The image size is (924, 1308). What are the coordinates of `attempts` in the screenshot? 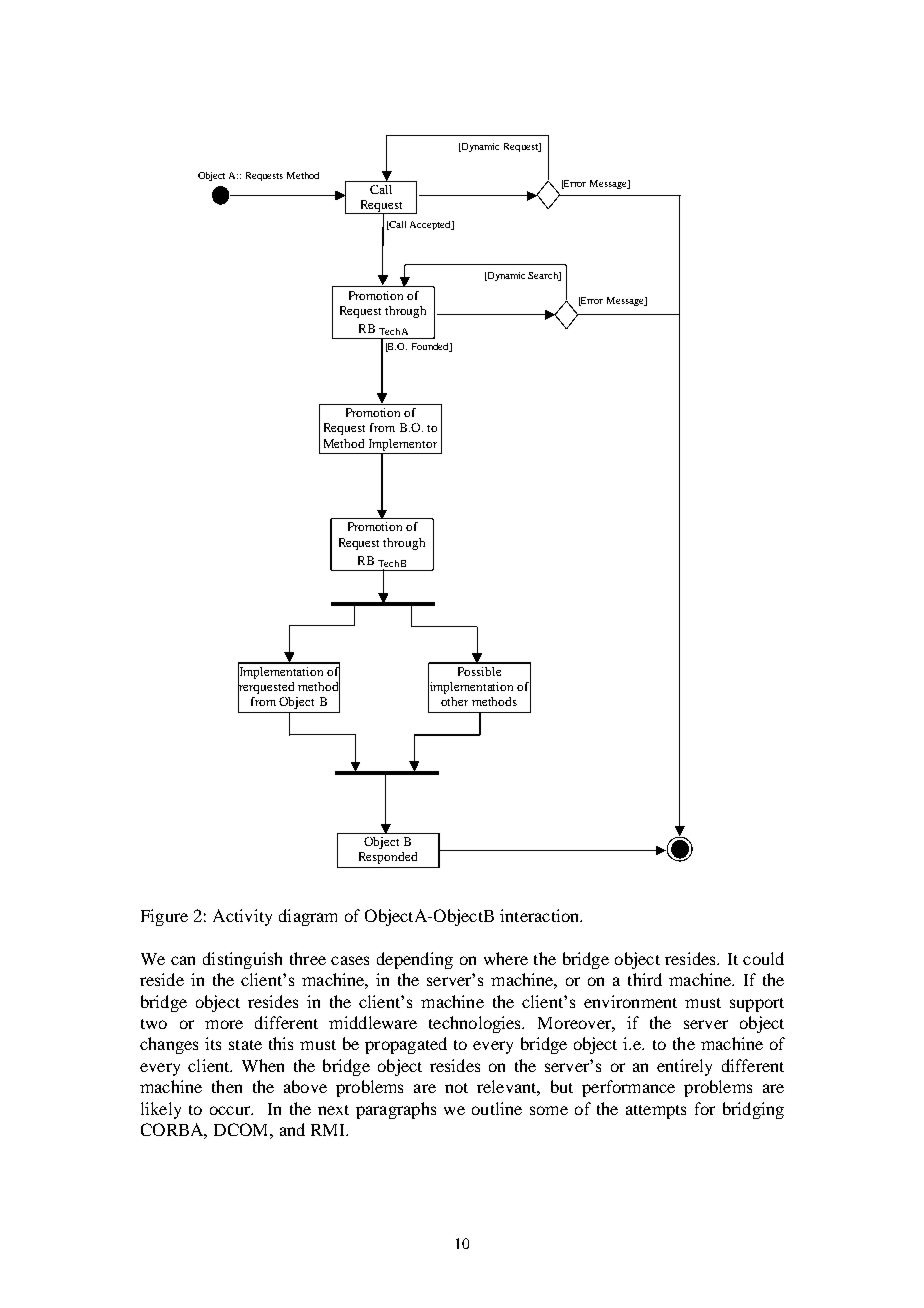 It's located at (656, 1112).
